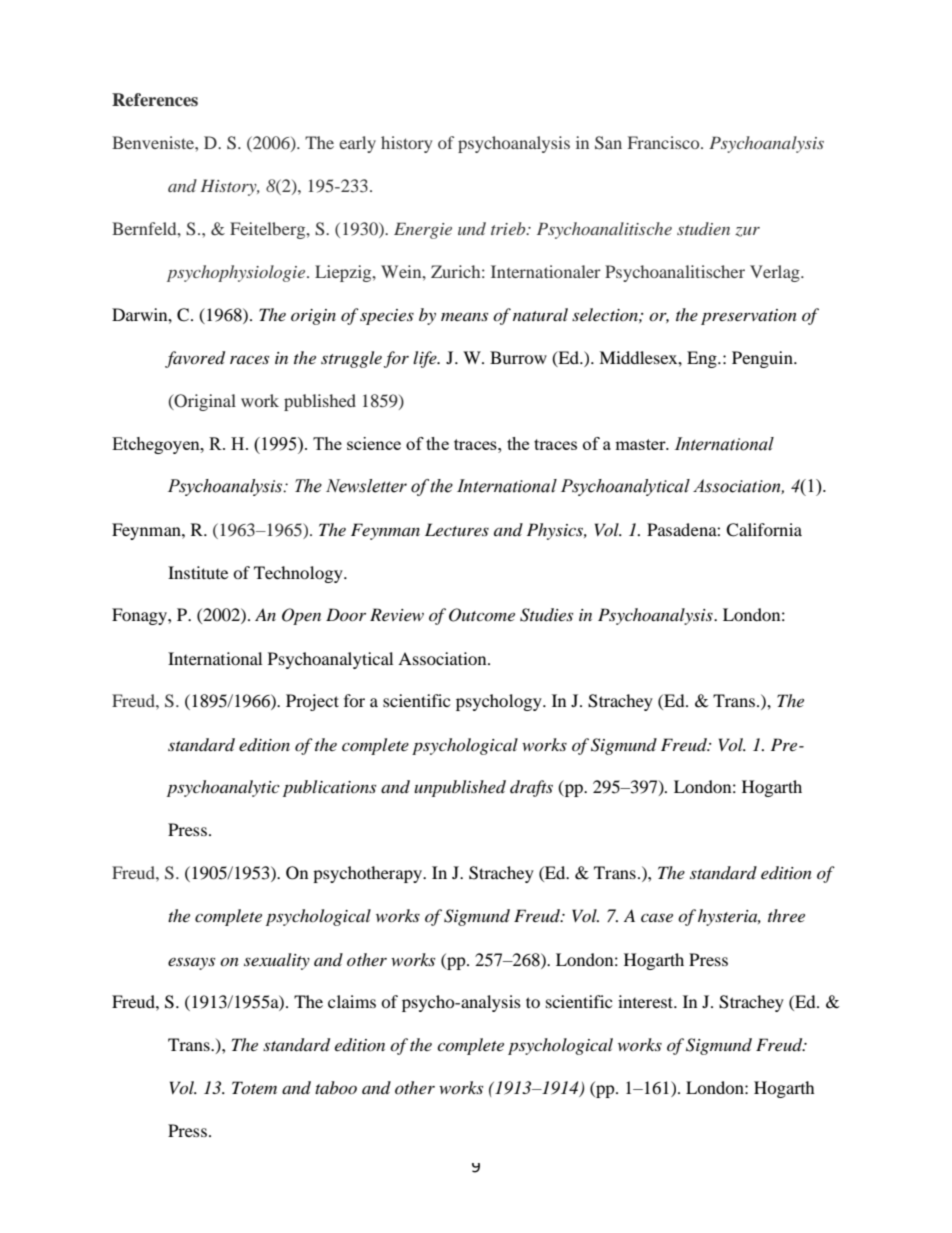 The image size is (952, 1233). Describe the element at coordinates (531, 788) in the screenshot. I see `drafts` at that location.
